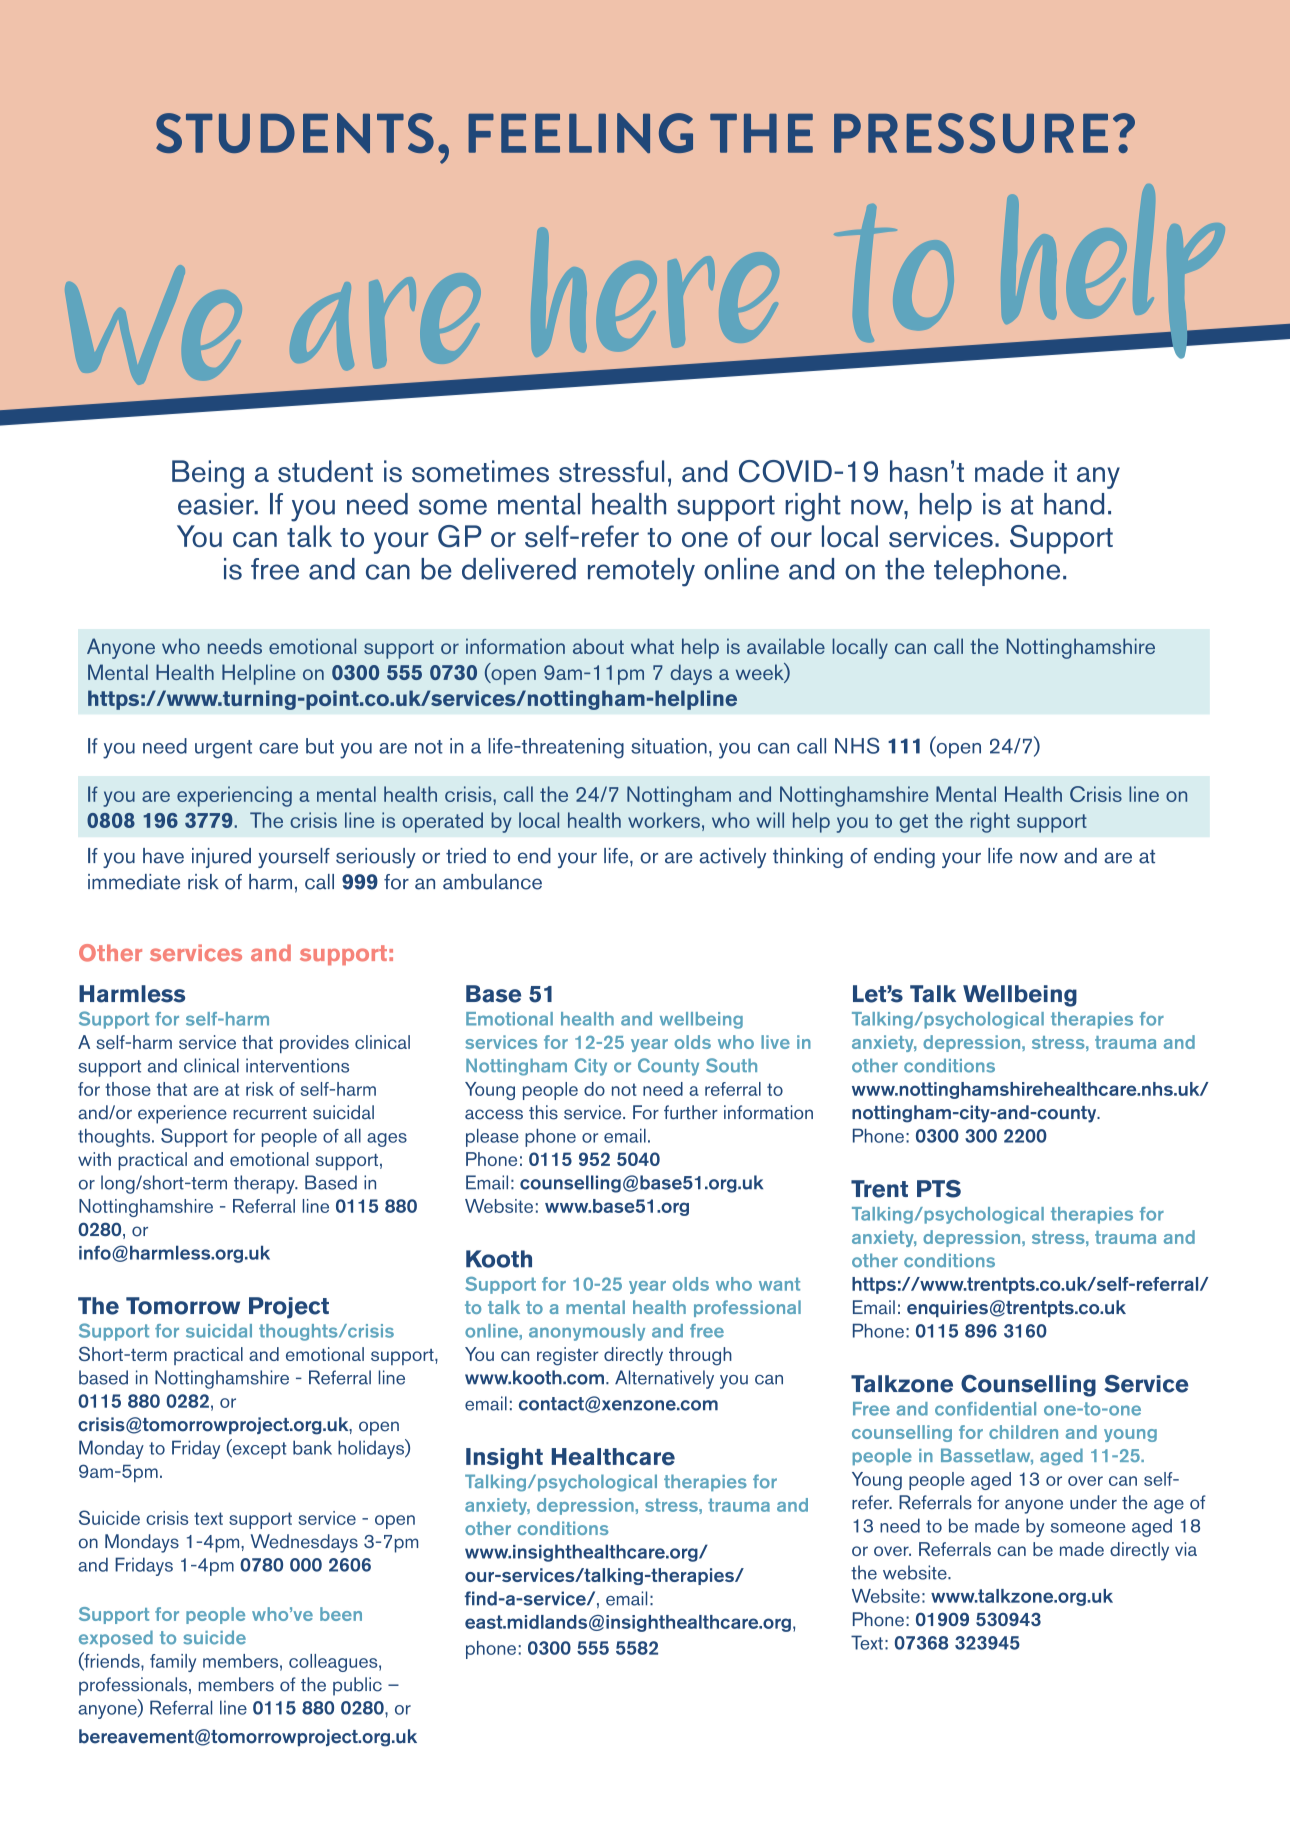 This screenshot has height=1824, width=1290. Describe the element at coordinates (914, 823) in the screenshot. I see `get` at that location.
